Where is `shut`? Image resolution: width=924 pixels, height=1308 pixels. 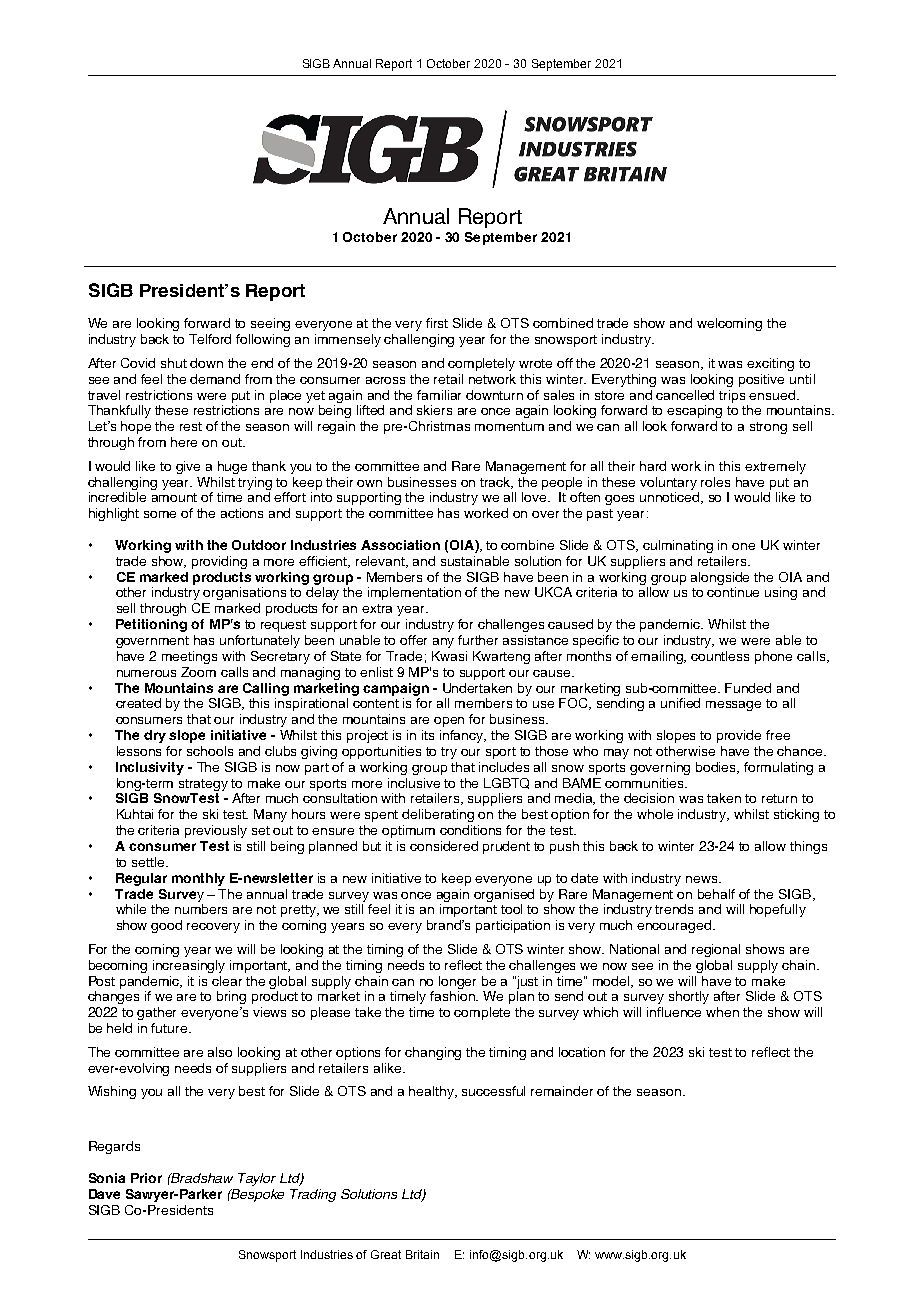 shut is located at coordinates (174, 363).
